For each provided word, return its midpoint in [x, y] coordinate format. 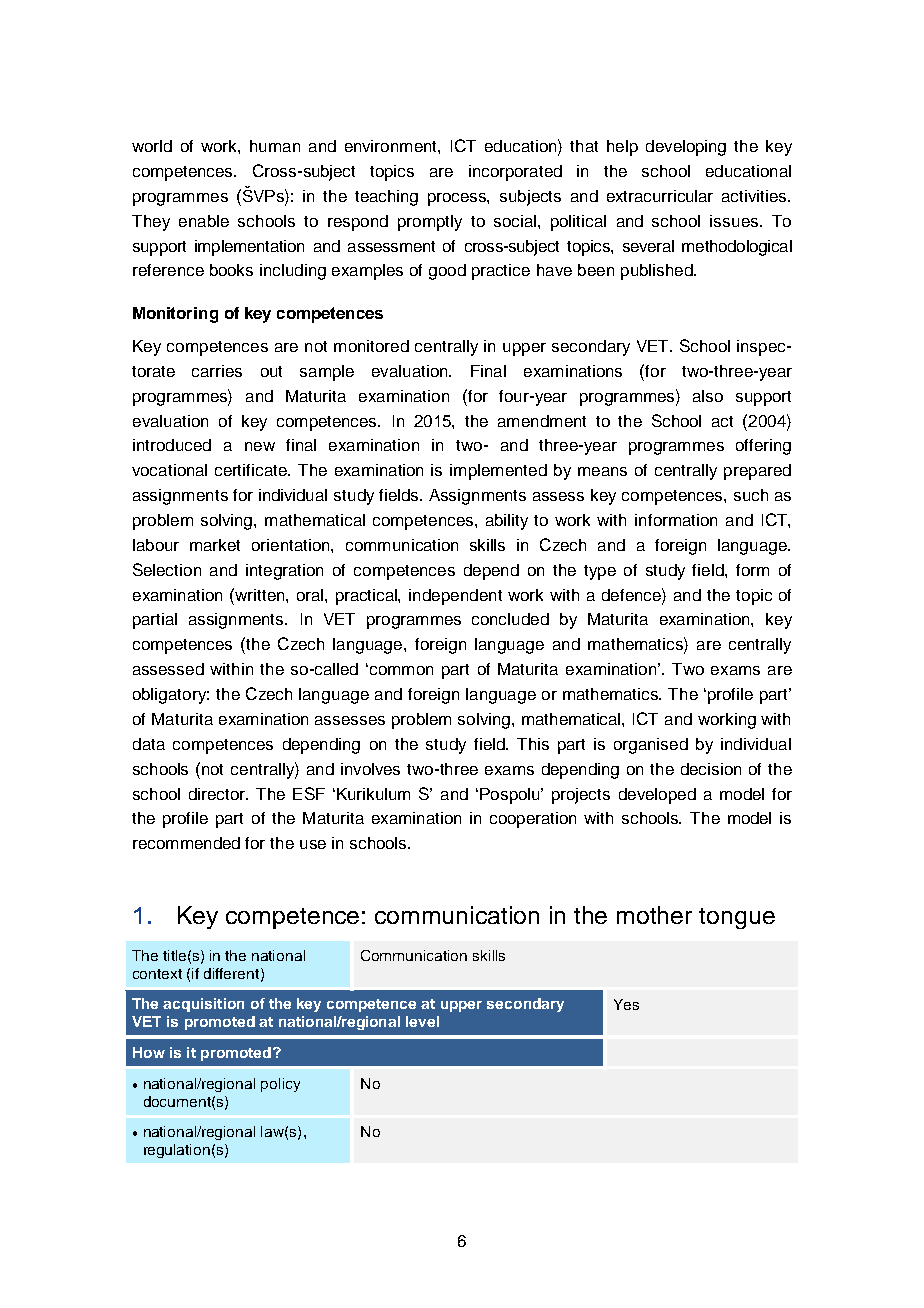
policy [280, 1085]
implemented [498, 472]
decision [711, 769]
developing [686, 148]
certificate [252, 470]
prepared [757, 472]
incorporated [515, 173]
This [533, 744]
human [275, 146]
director [218, 794]
